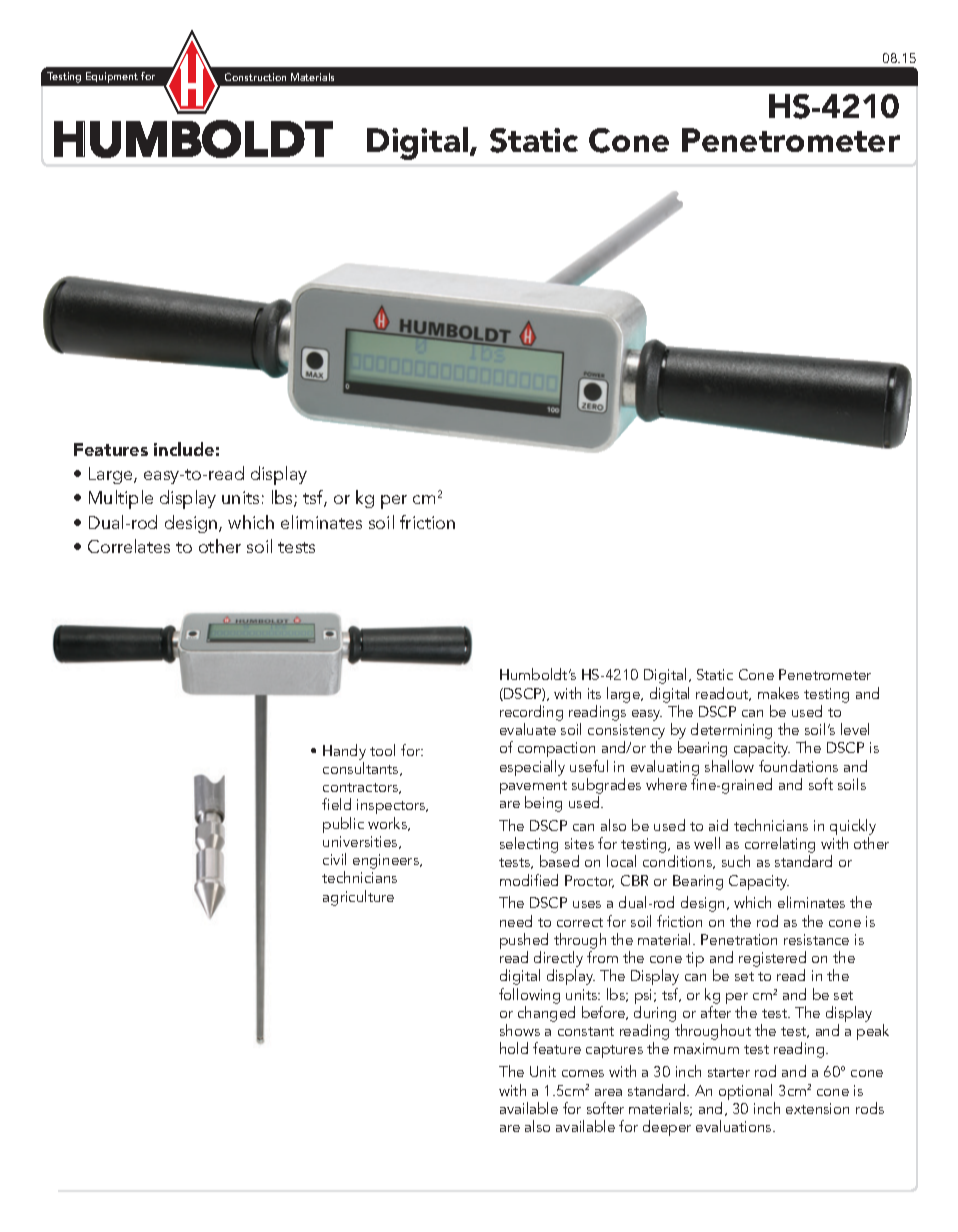 This screenshot has height=1232, width=958. What do you see at coordinates (747, 1093) in the screenshot?
I see `optional` at bounding box center [747, 1093].
